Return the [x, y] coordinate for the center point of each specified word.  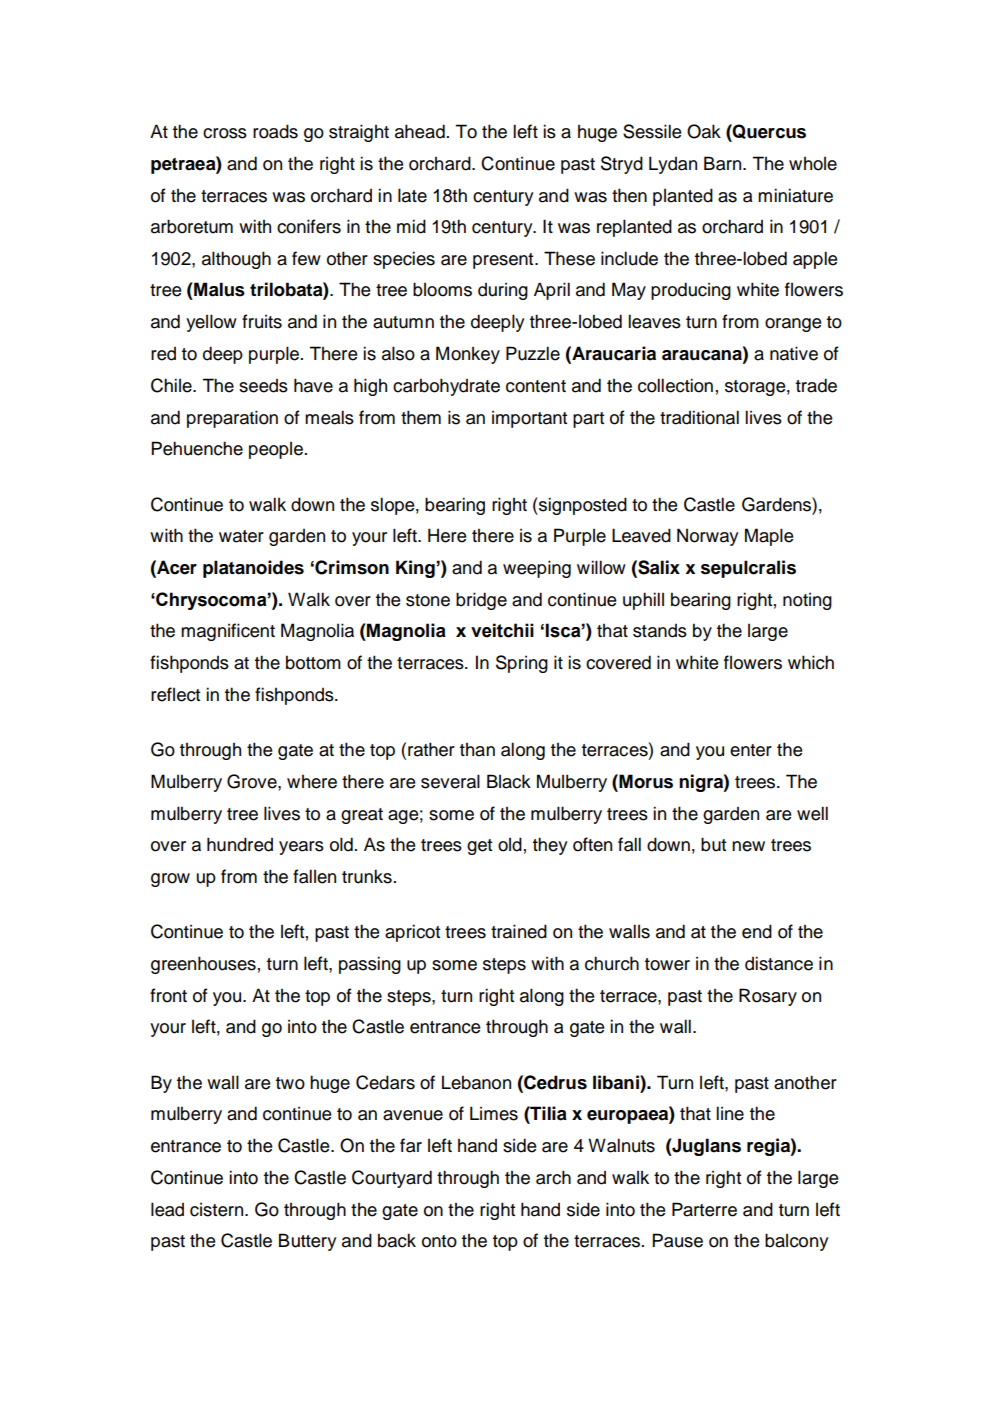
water [241, 536]
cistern [218, 1210]
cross [225, 133]
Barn [724, 163]
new [748, 846]
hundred [240, 844]
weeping [537, 569]
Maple [769, 537]
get [479, 847]
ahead [420, 131]
